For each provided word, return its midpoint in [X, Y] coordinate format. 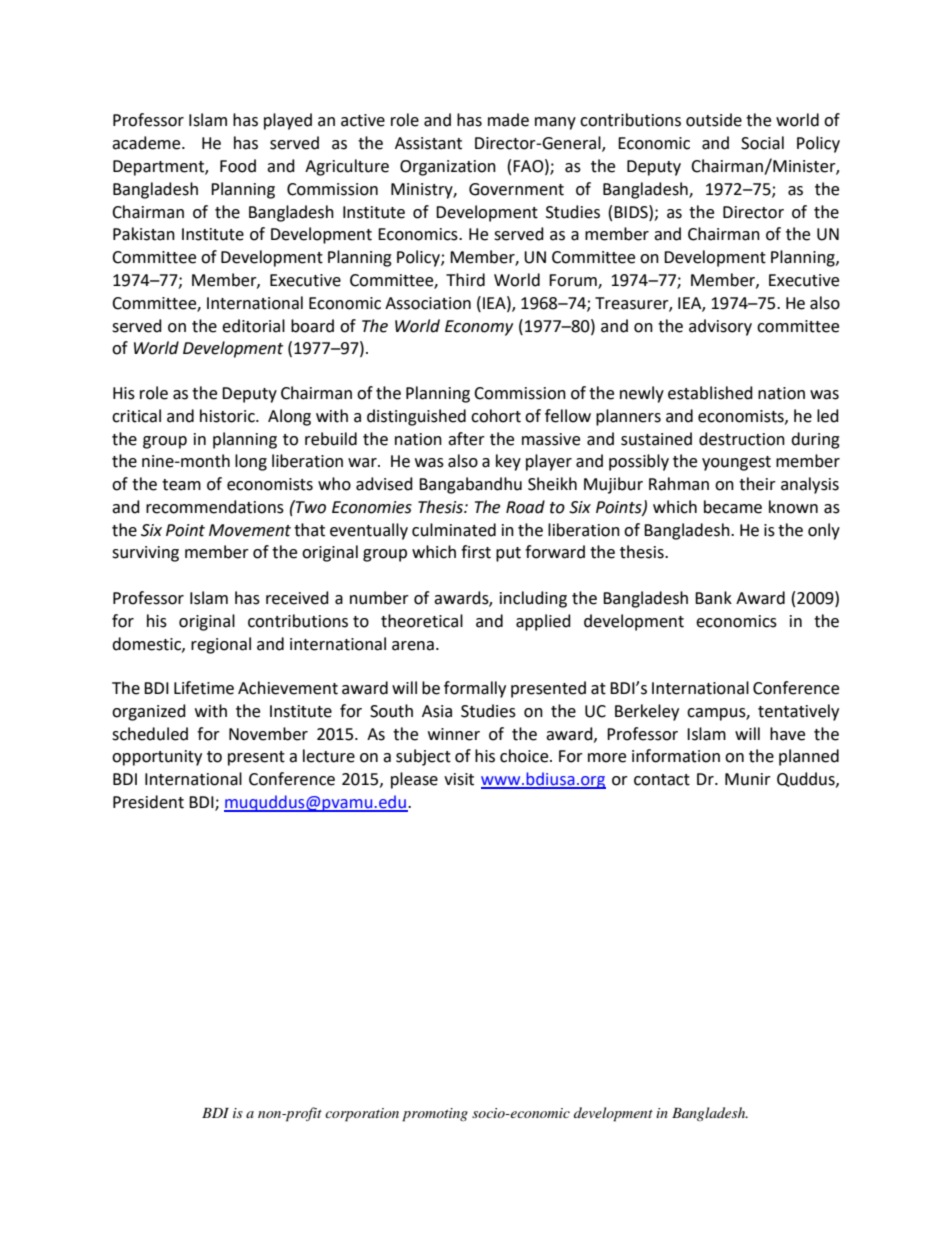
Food [238, 166]
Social [762, 143]
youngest [736, 463]
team [181, 485]
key [508, 462]
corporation [362, 1115]
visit [459, 779]
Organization [448, 168]
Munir [748, 779]
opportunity [157, 758]
